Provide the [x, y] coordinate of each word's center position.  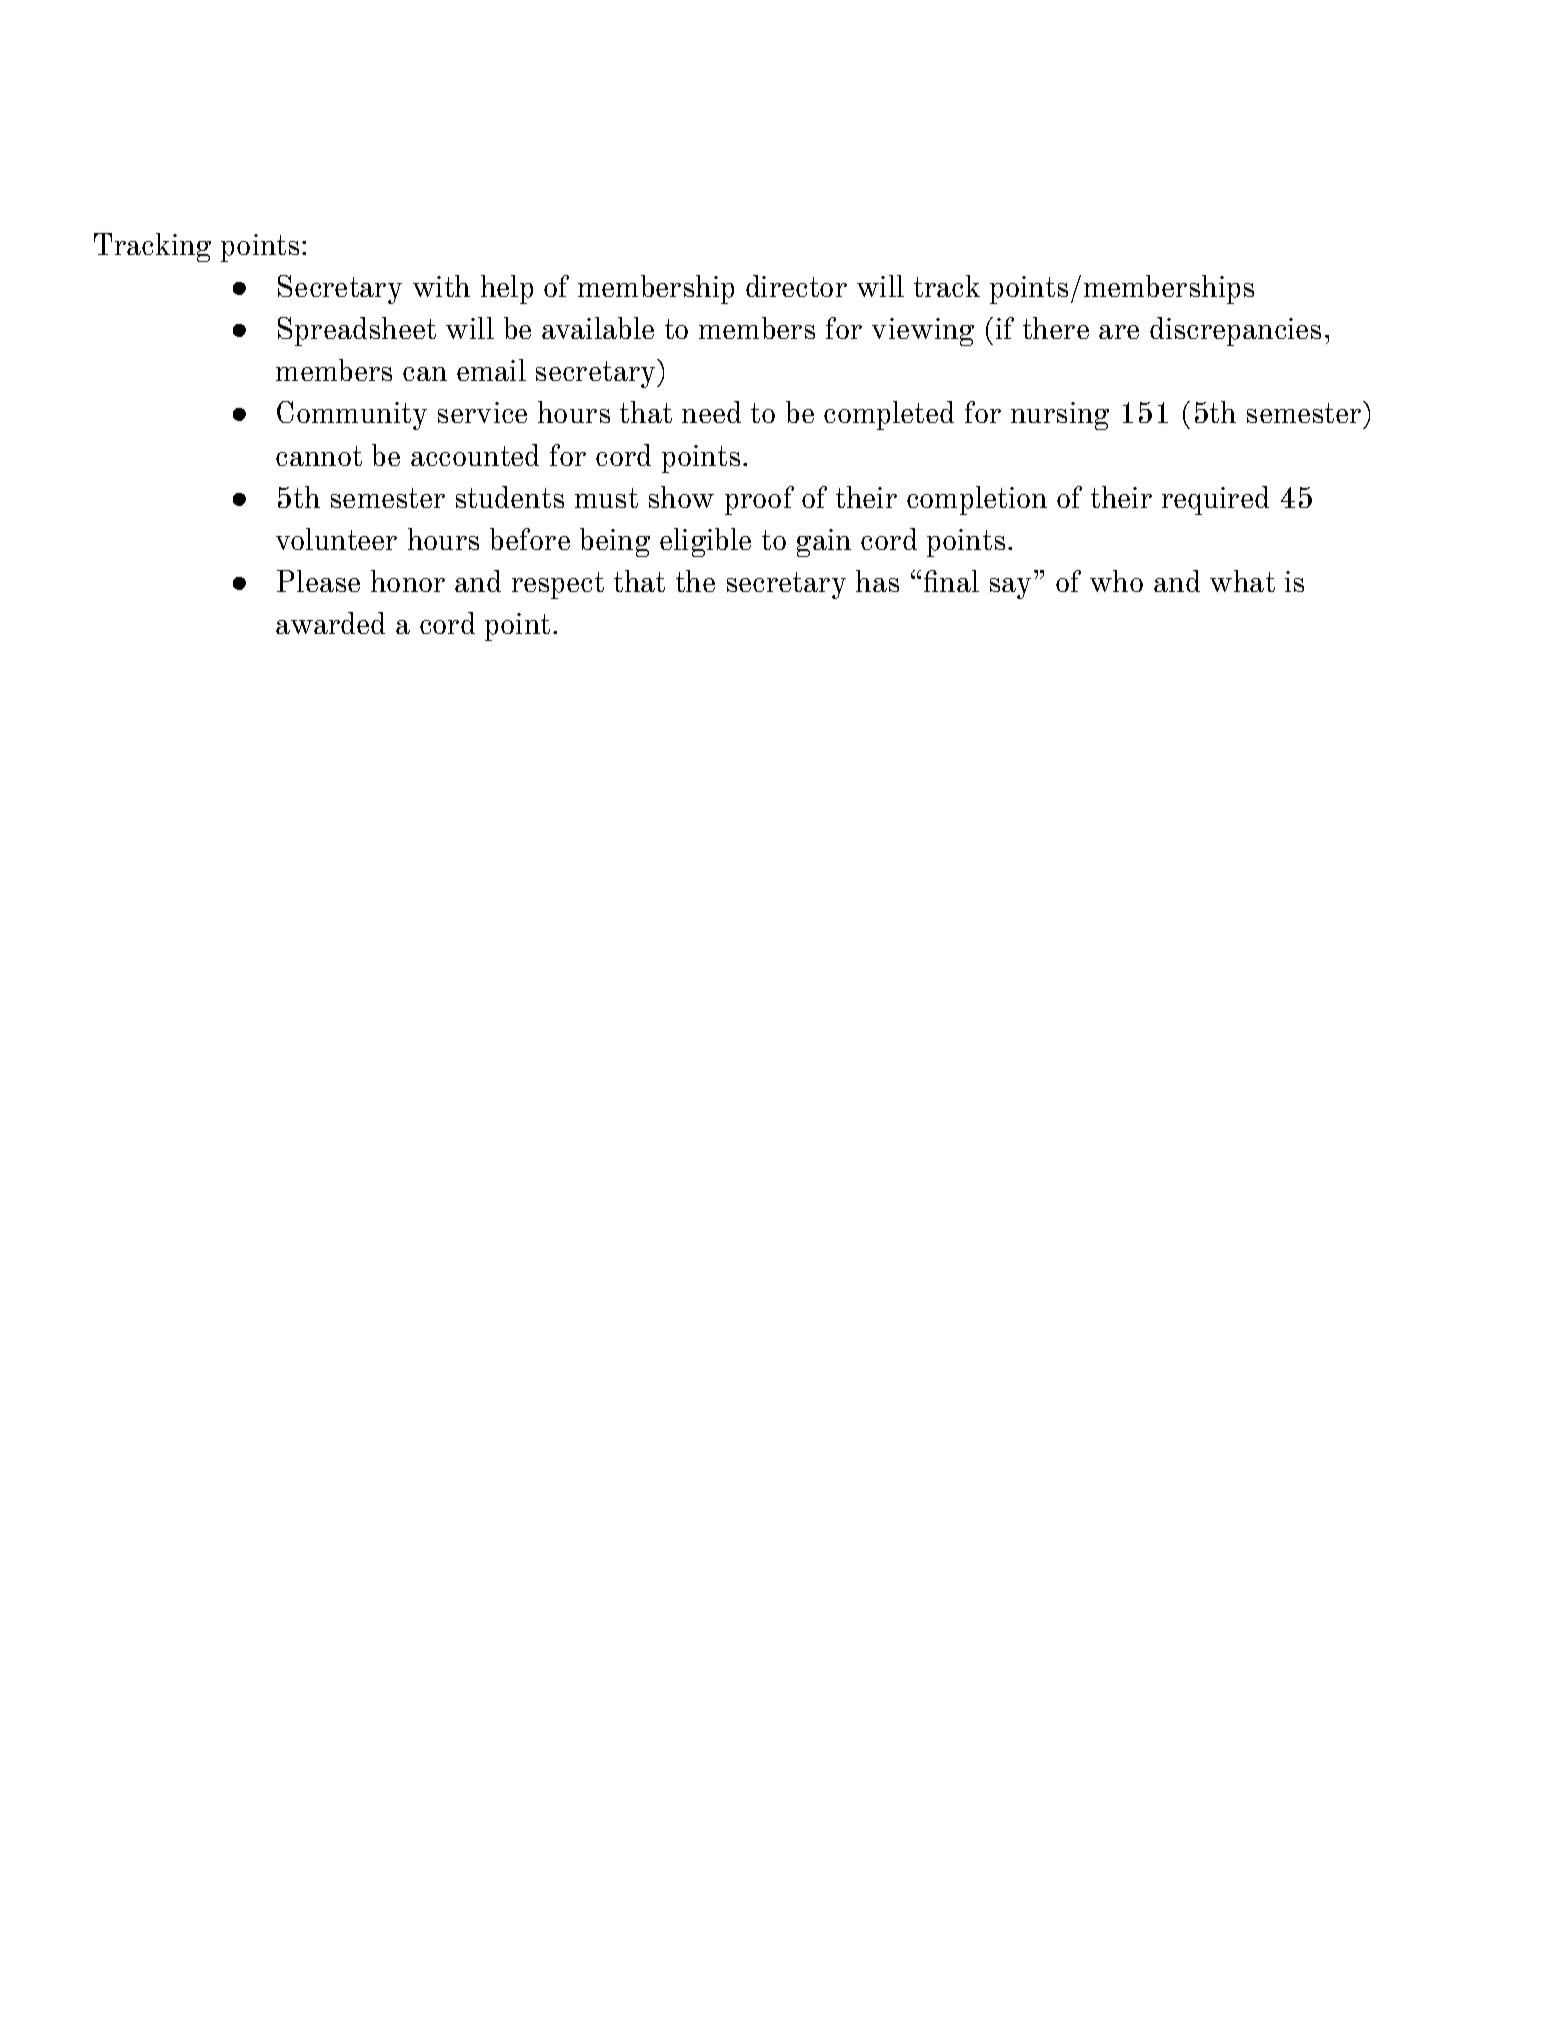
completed [889, 415]
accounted [475, 455]
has [877, 581]
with [441, 286]
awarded [330, 623]
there [1056, 328]
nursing [1060, 416]
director [796, 286]
